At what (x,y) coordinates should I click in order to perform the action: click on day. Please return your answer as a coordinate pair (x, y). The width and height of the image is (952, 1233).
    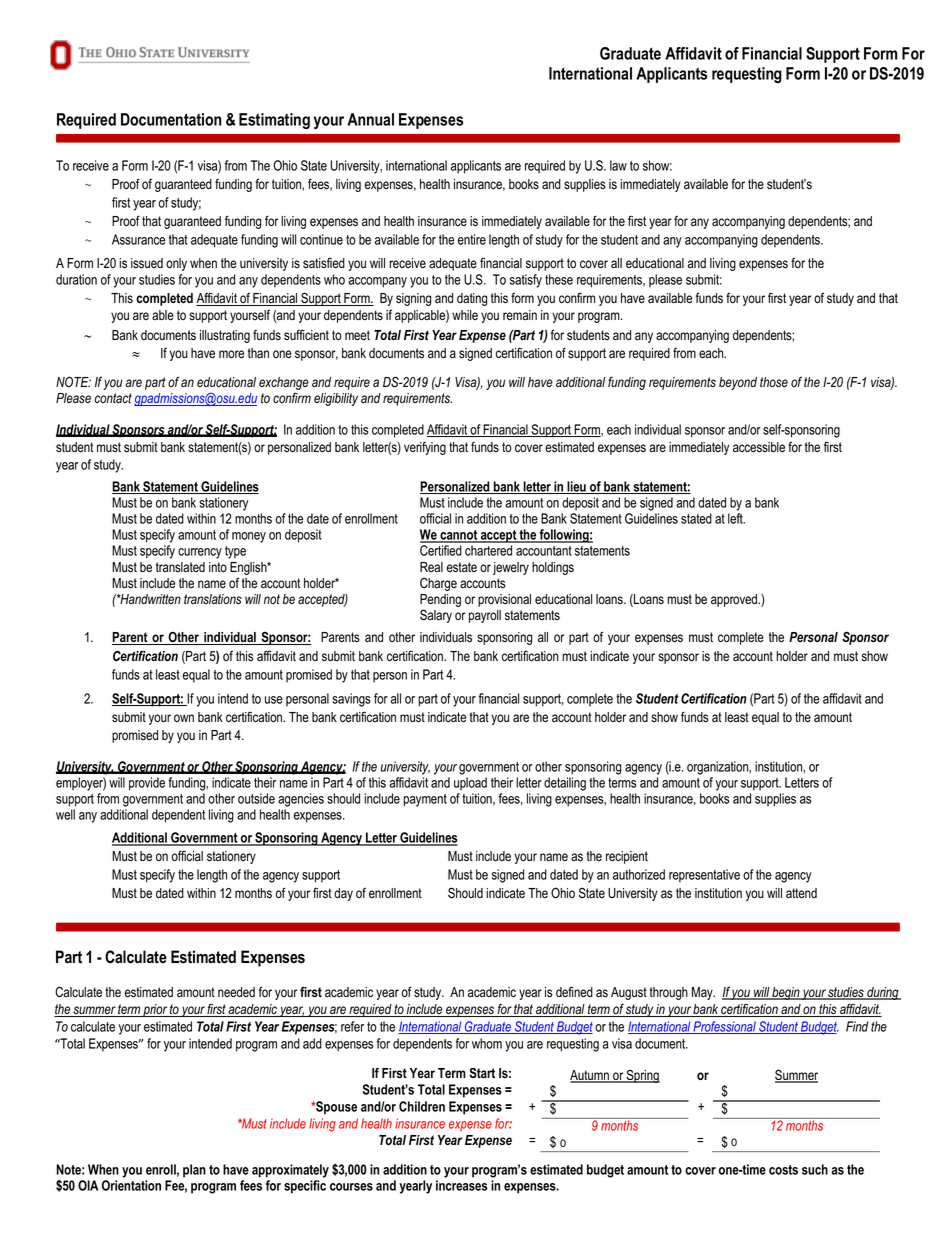
    Looking at the image, I should click on (343, 894).
